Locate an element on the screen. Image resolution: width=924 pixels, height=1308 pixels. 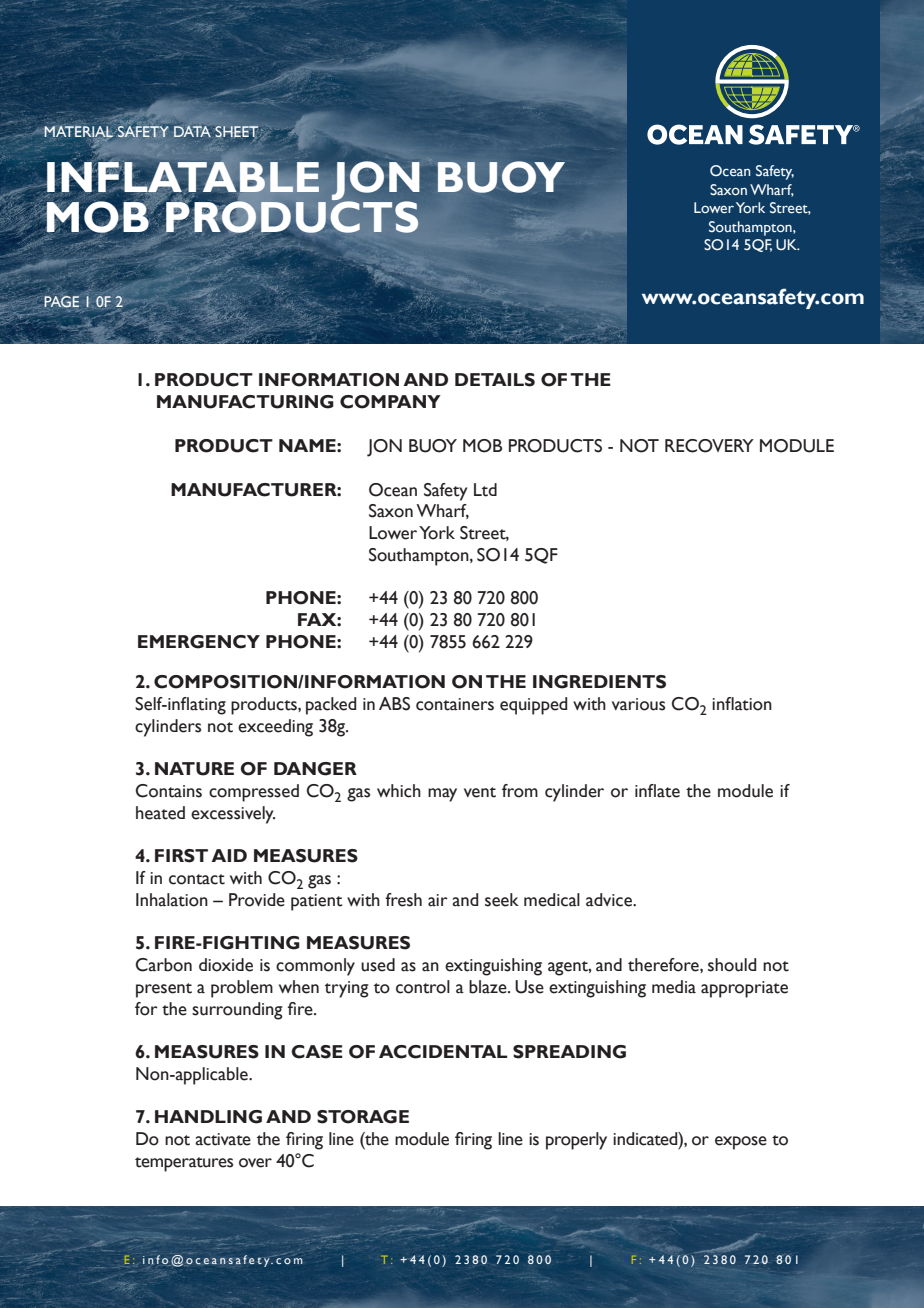
STORAGE is located at coordinates (363, 1117).
